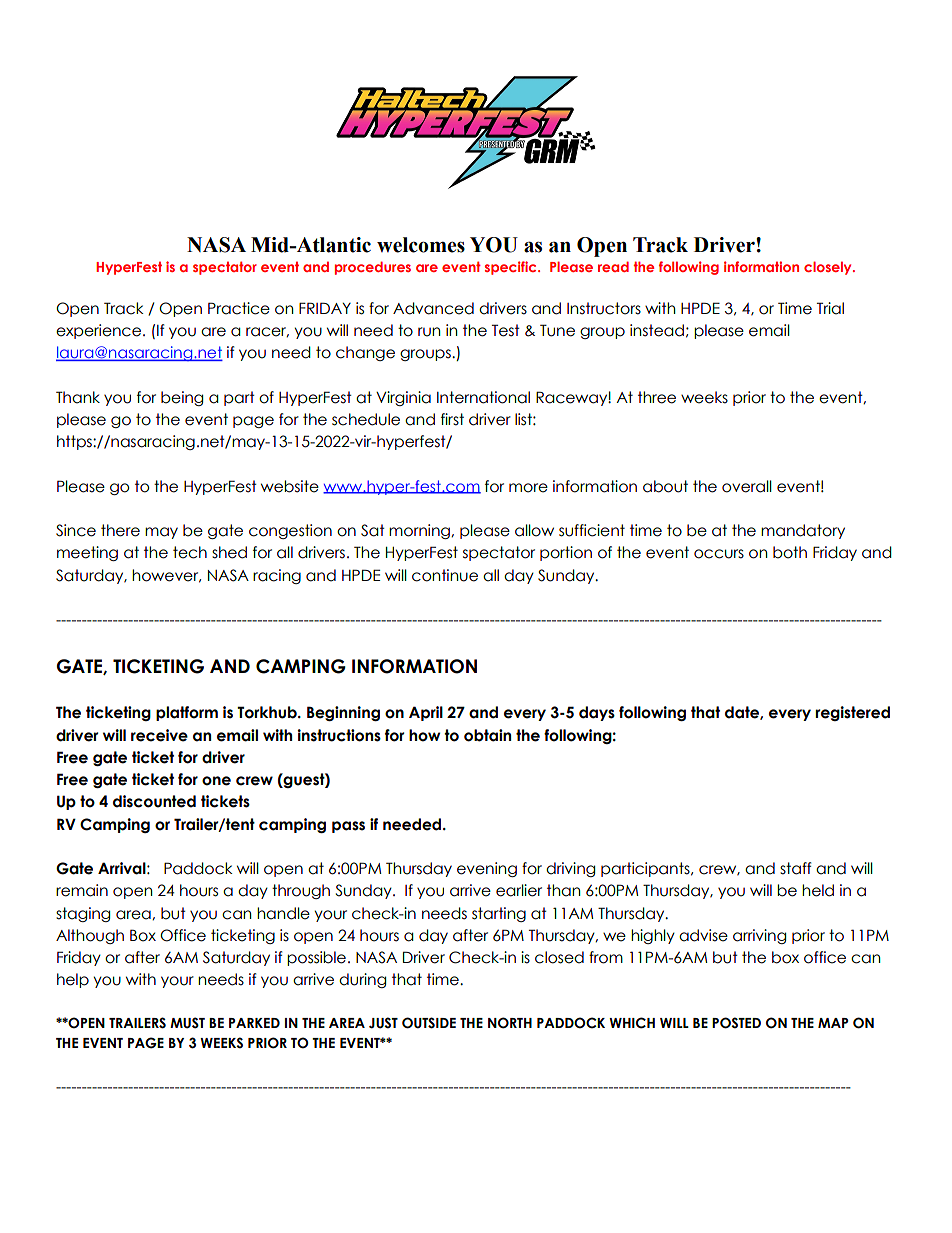 The width and height of the screenshot is (952, 1233). Describe the element at coordinates (736, 1023) in the screenshot. I see `POSTED` at that location.
